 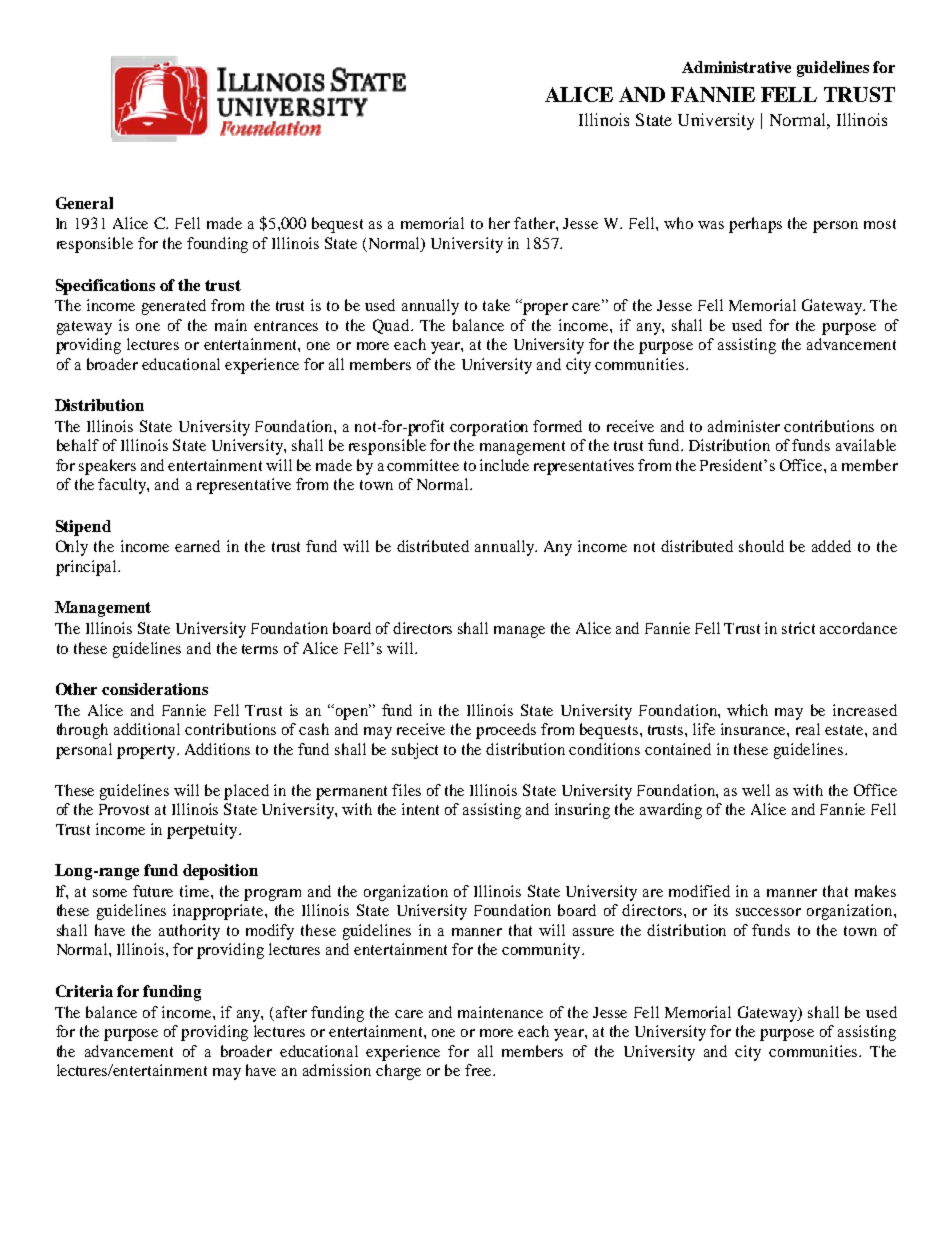 What do you see at coordinates (84, 991) in the screenshot?
I see `Criteria` at bounding box center [84, 991].
